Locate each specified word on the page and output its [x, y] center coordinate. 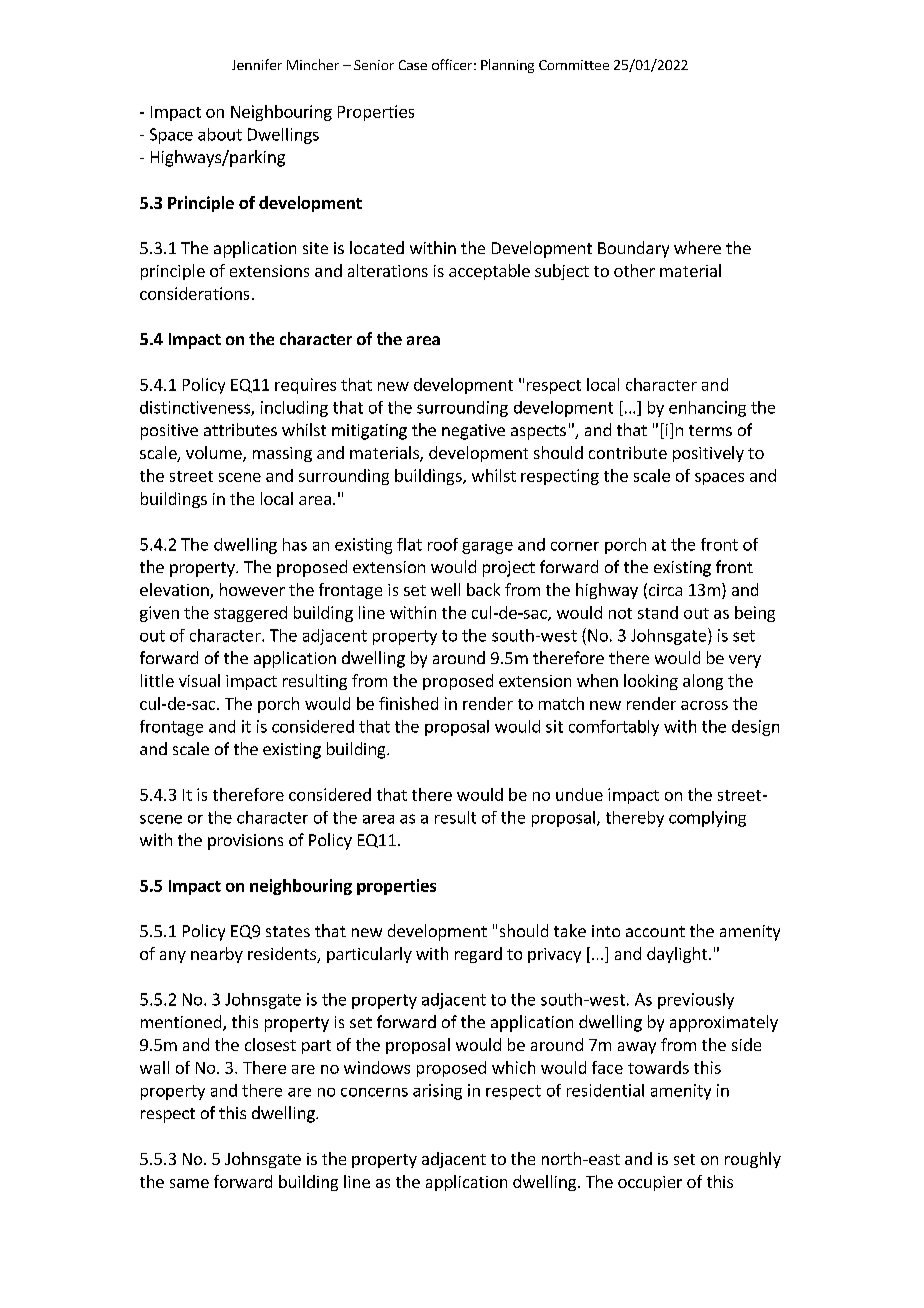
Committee [574, 65]
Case [413, 65]
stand [658, 612]
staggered [250, 614]
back [483, 589]
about [220, 134]
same [189, 1183]
